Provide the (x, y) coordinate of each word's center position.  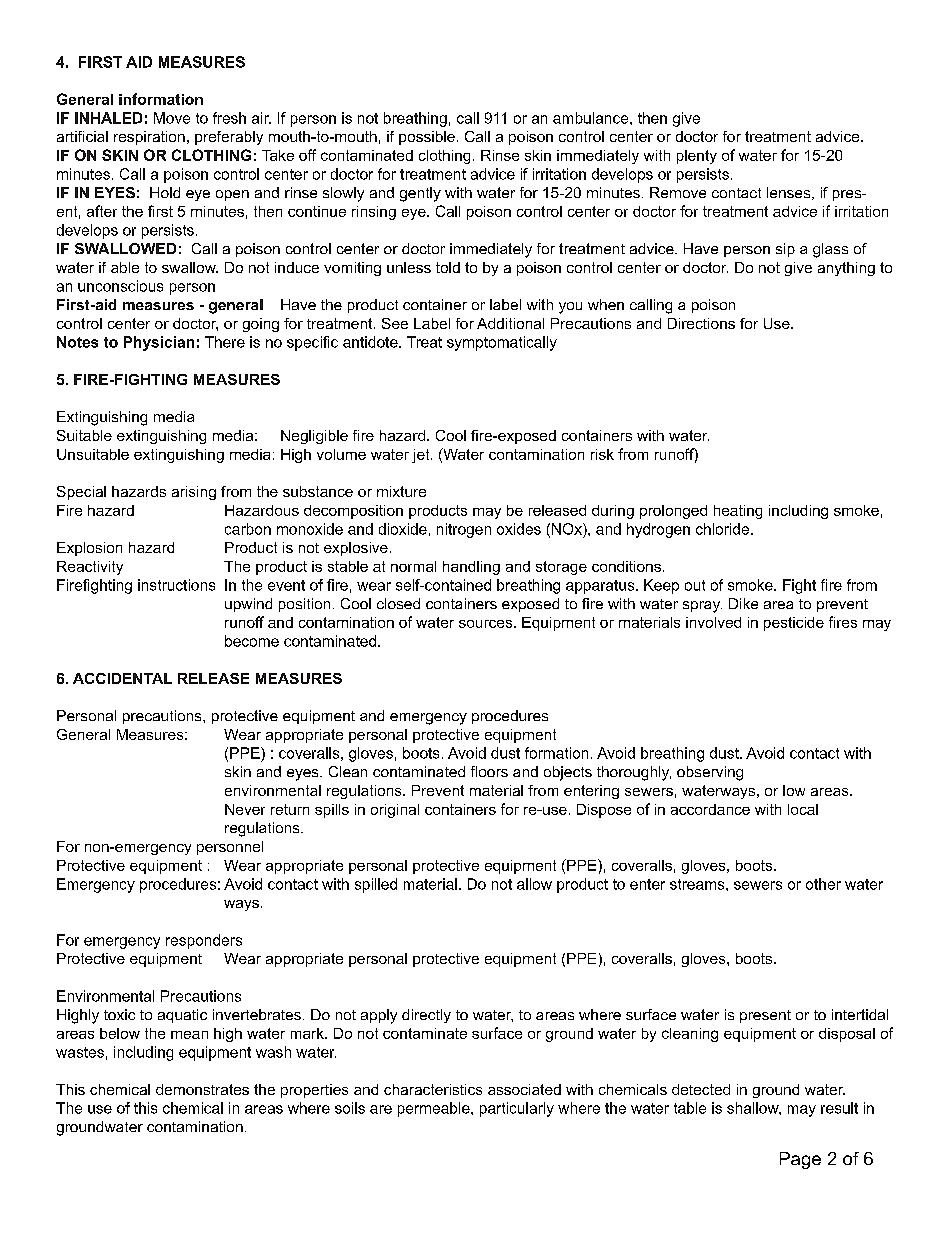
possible (427, 138)
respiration (149, 138)
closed (398, 603)
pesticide (794, 624)
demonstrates (202, 1089)
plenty (697, 157)
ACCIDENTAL (122, 678)
